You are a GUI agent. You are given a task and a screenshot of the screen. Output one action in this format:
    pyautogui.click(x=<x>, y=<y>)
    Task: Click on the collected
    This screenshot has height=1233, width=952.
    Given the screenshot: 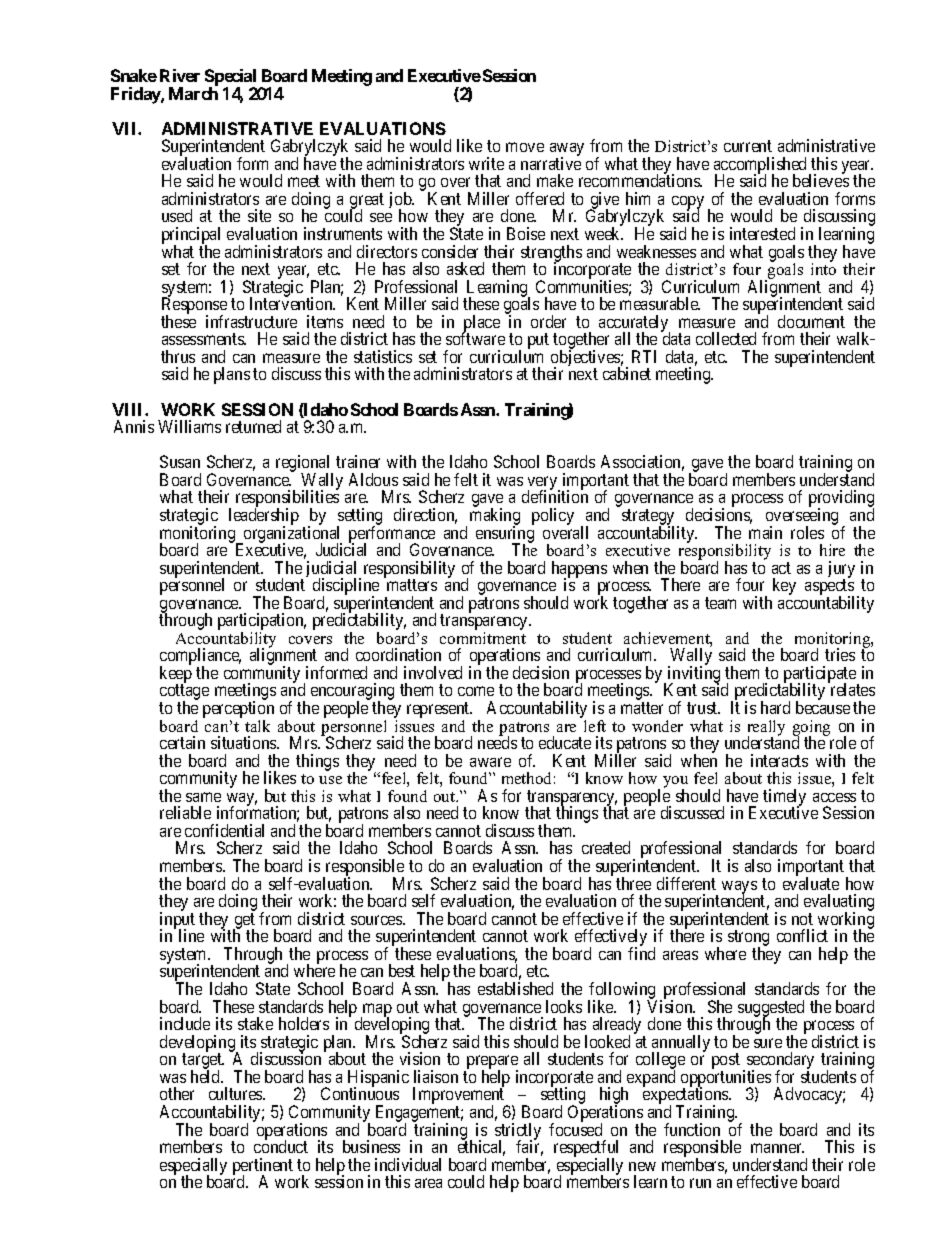 What is the action you would take?
    pyautogui.click(x=726, y=338)
